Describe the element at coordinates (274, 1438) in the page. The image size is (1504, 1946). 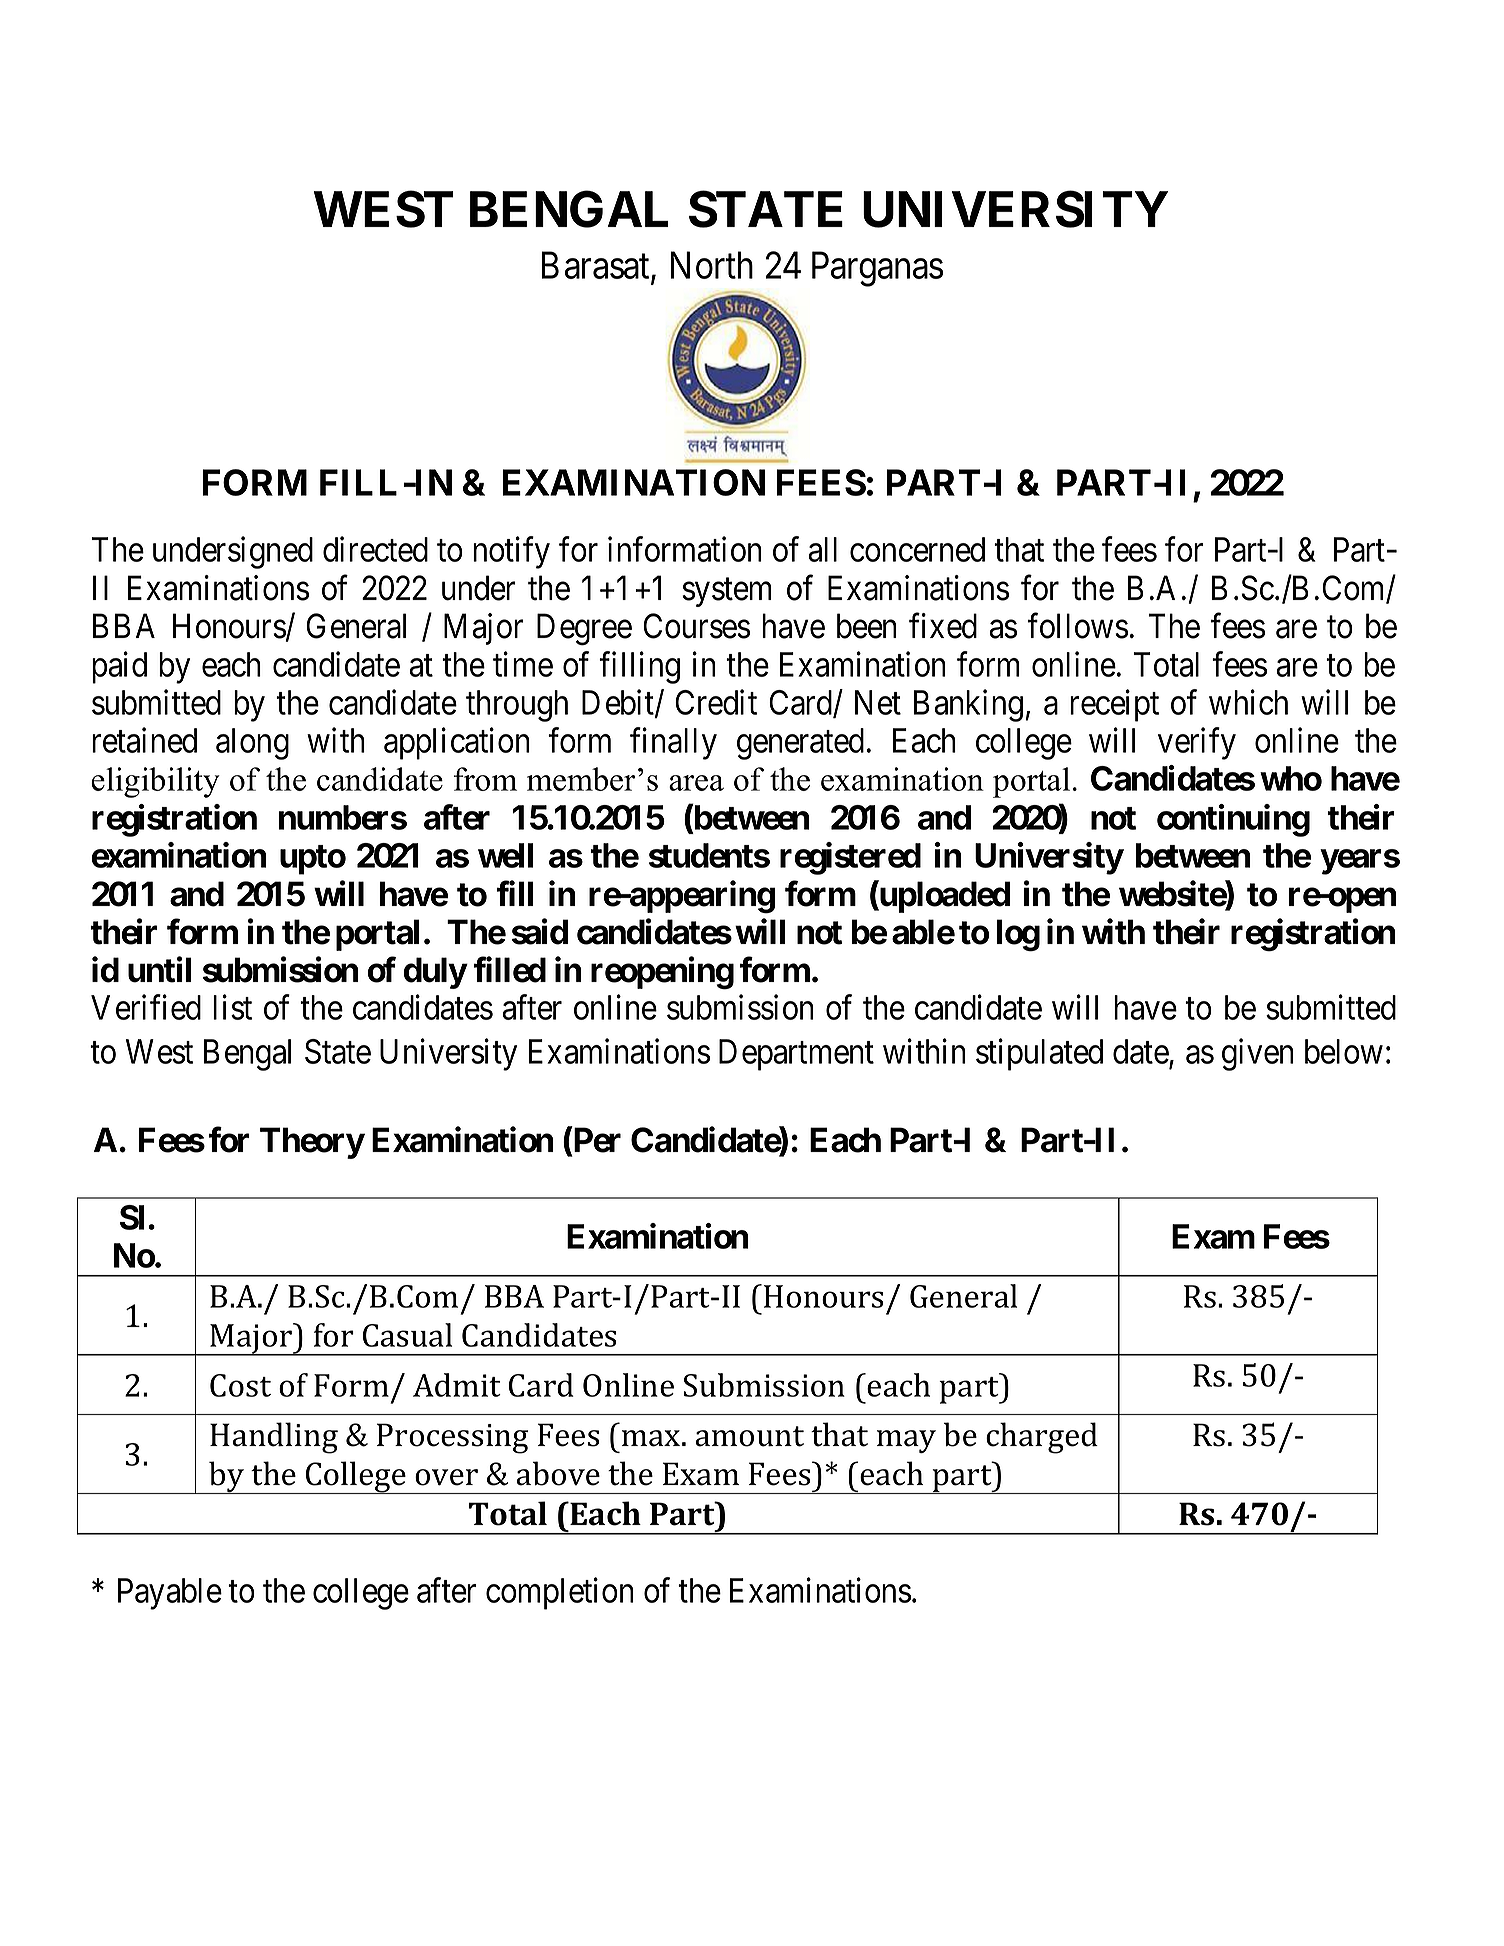
I see `Handling` at that location.
